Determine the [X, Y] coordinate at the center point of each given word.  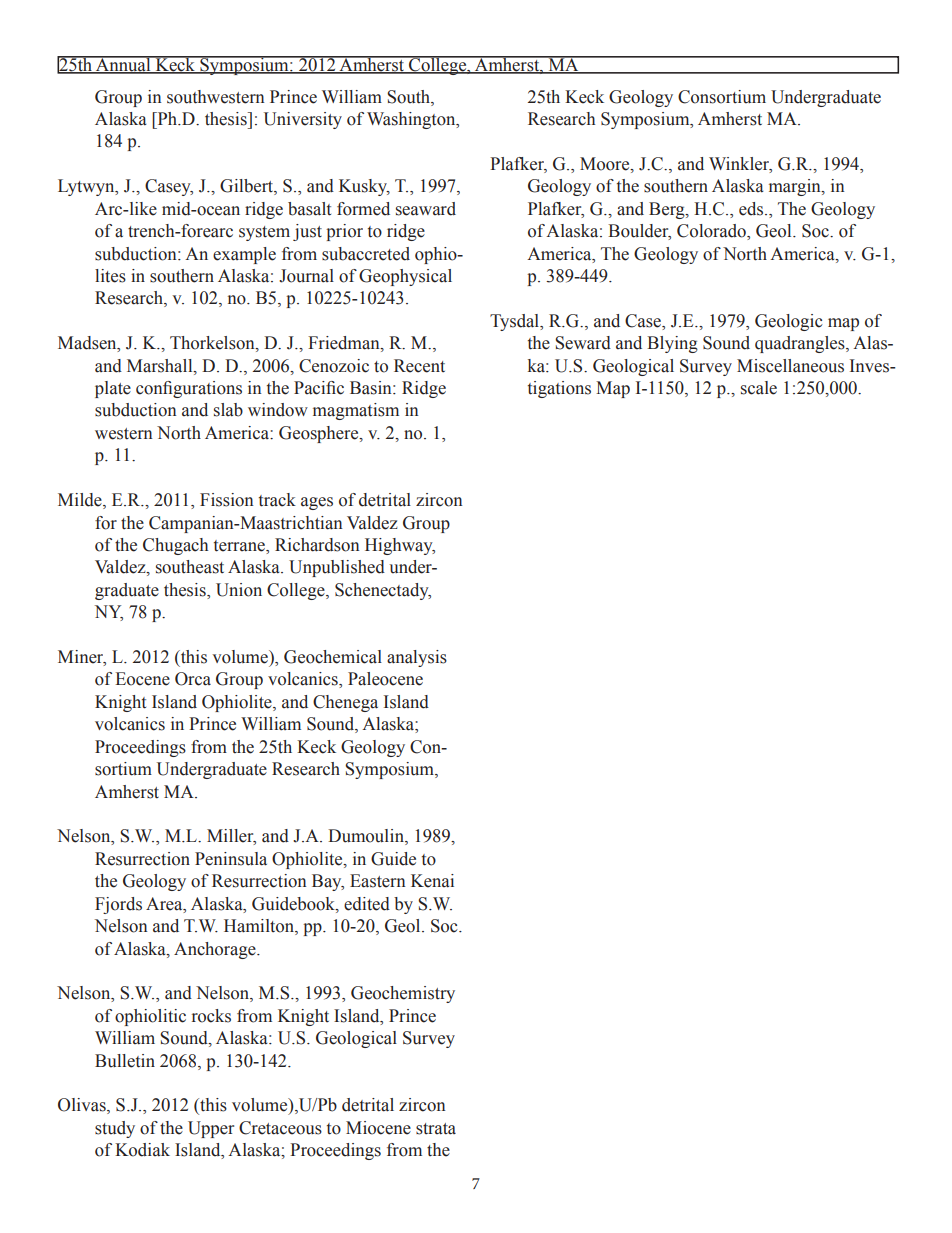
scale [759, 388]
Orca [193, 679]
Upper [211, 1129]
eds [752, 209]
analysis [417, 658]
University [303, 120]
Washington [412, 120]
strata [436, 1129]
